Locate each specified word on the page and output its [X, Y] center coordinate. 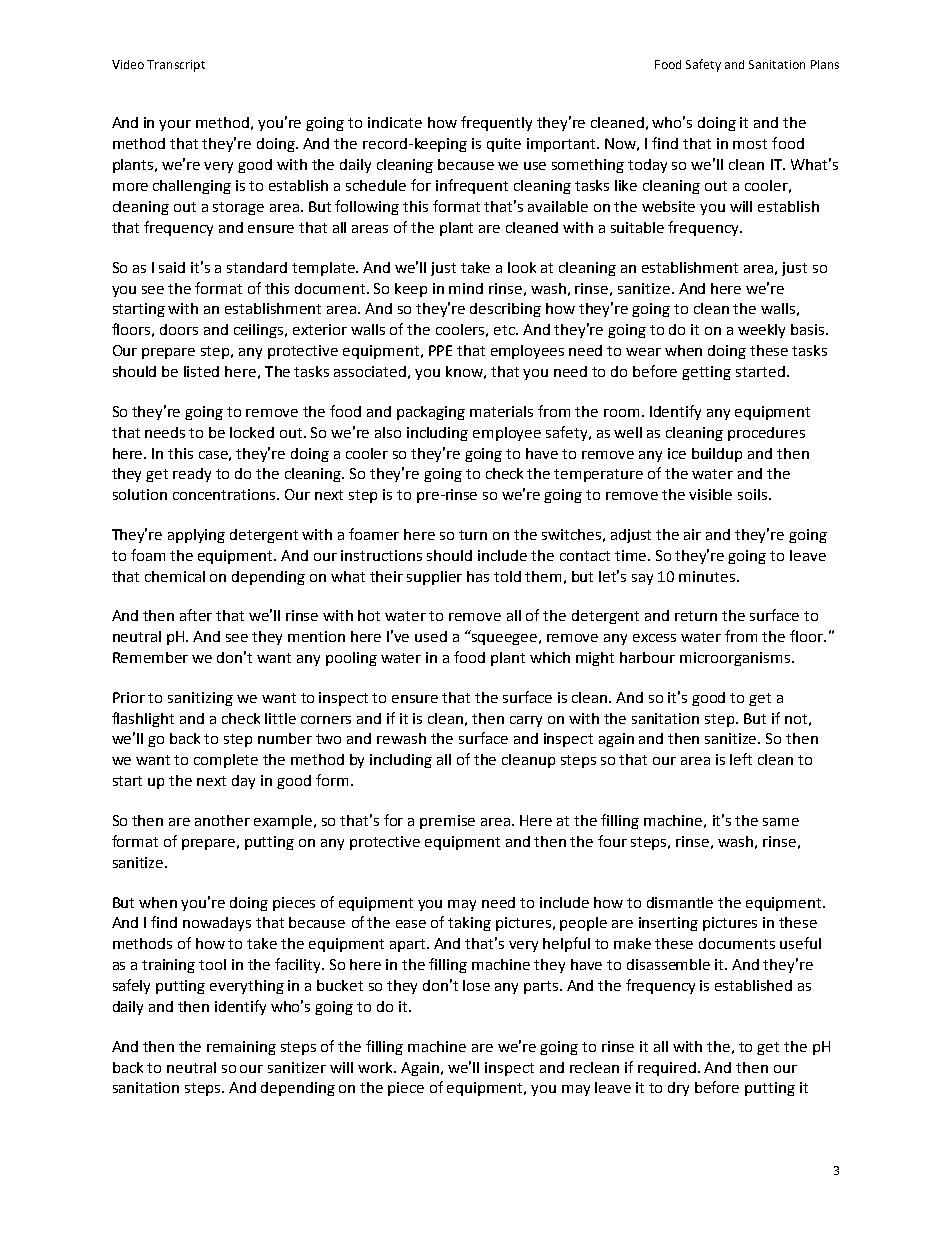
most [750, 144]
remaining [241, 1048]
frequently [496, 123]
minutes [707, 576]
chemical [175, 576]
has [478, 576]
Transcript [176, 66]
